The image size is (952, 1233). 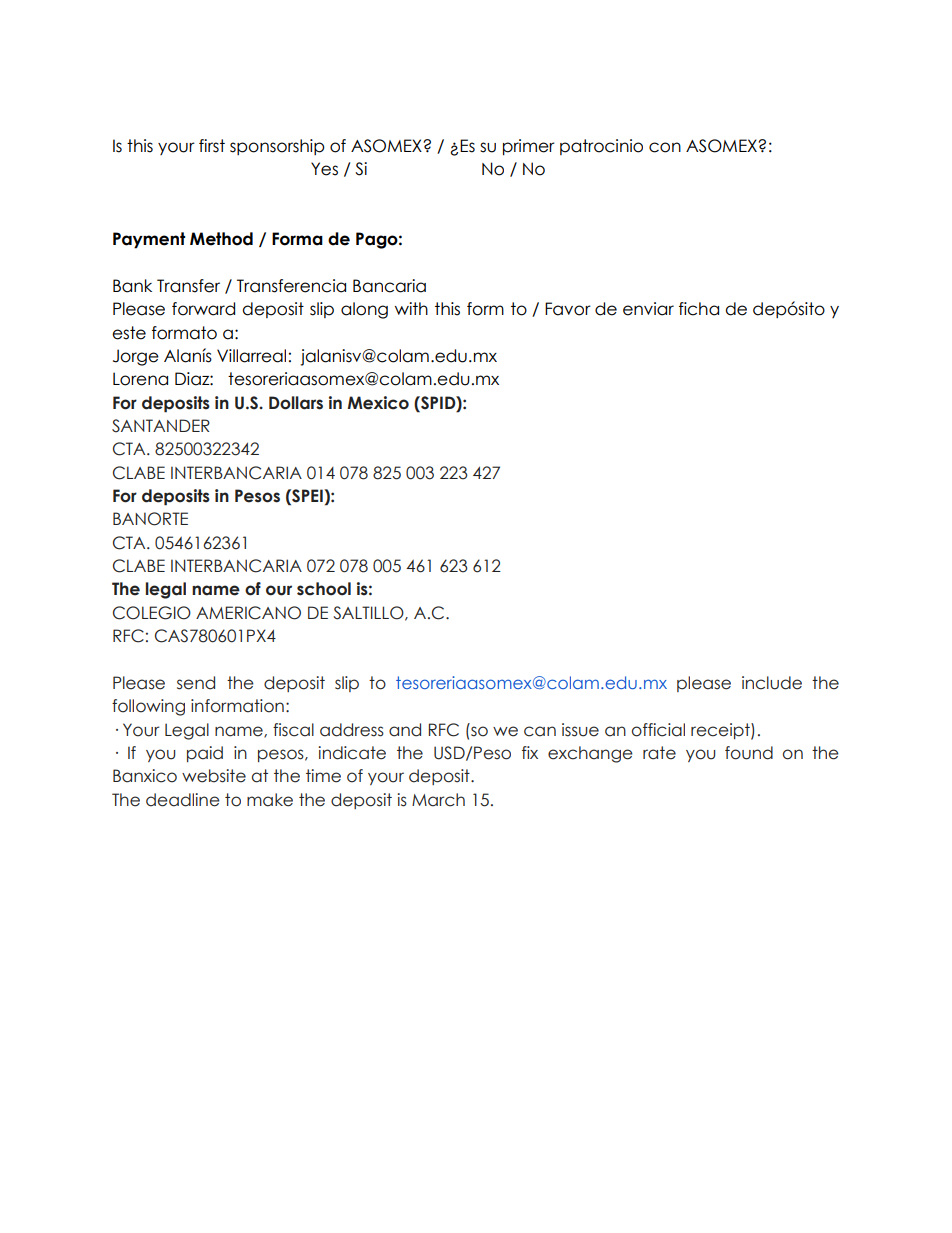 What do you see at coordinates (214, 776) in the document?
I see `website` at bounding box center [214, 776].
